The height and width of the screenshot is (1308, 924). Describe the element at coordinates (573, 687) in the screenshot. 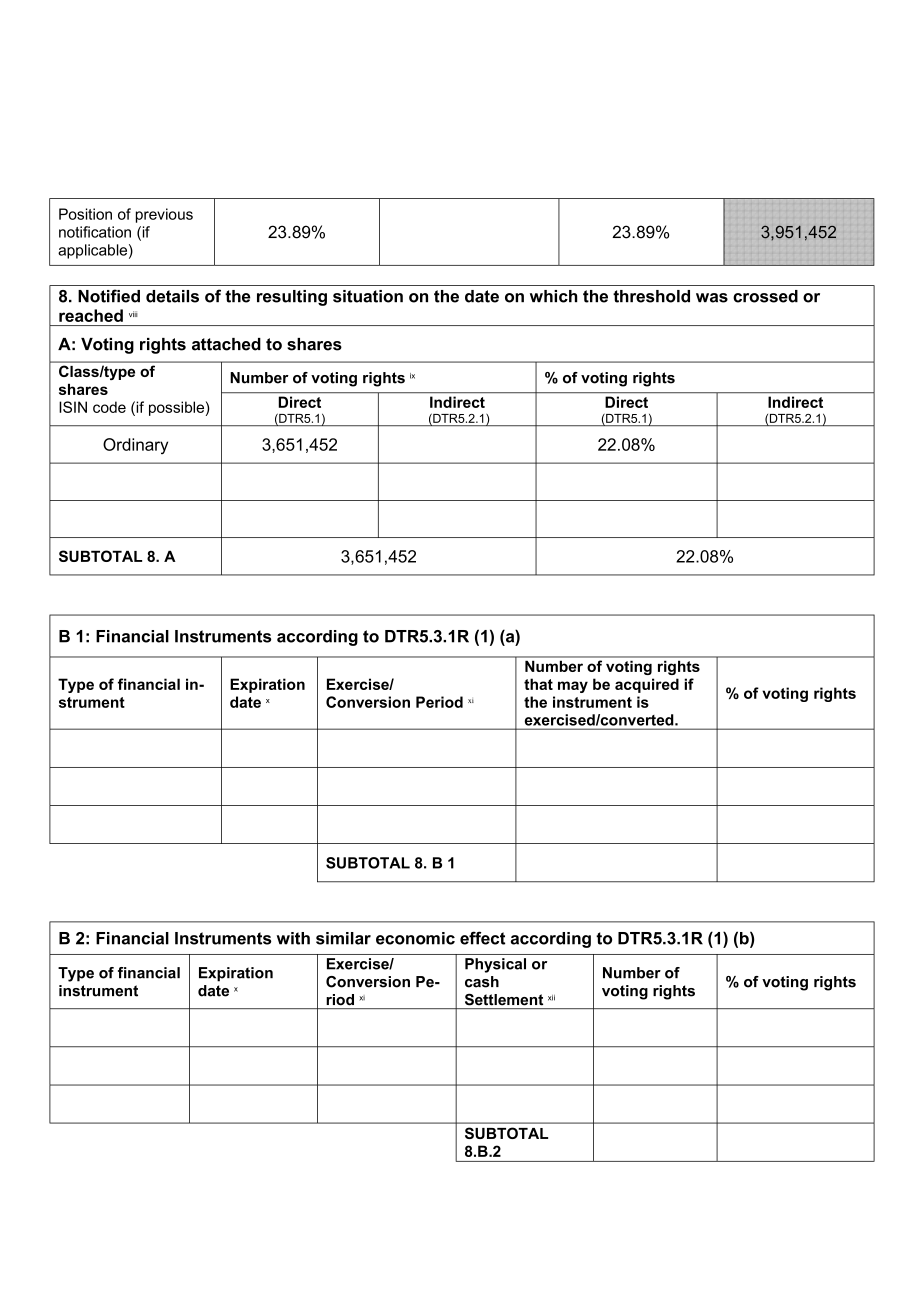

I see `may` at that location.
